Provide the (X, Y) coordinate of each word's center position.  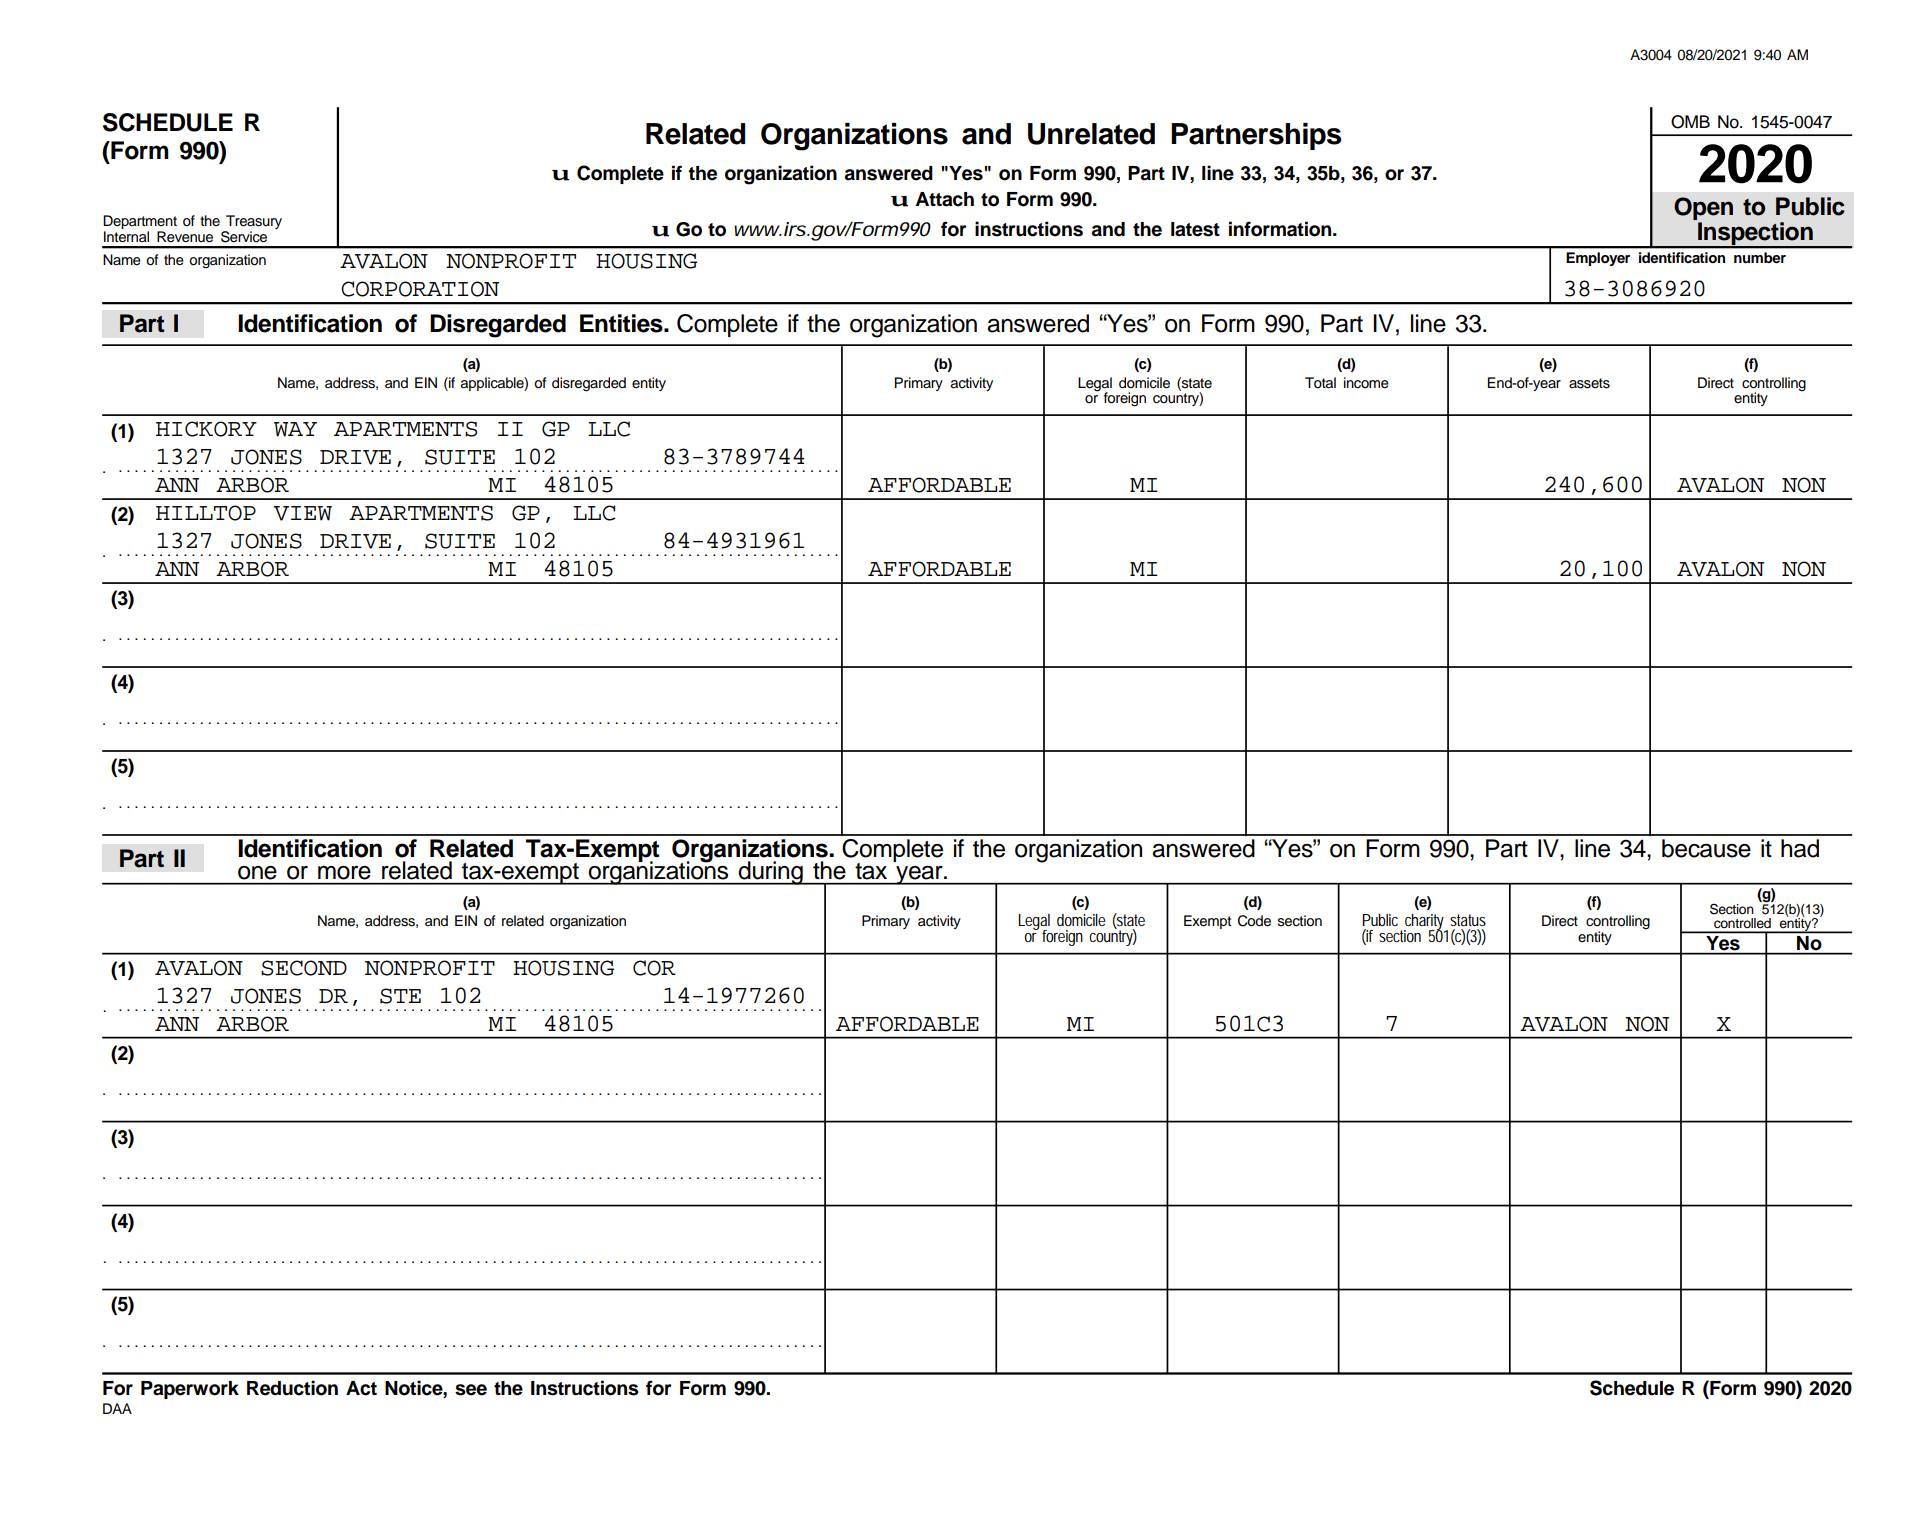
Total (1320, 383)
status (1468, 920)
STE (400, 996)
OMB (1690, 122)
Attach (944, 199)
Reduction (292, 1388)
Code (1254, 921)
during (770, 873)
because (1706, 848)
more (344, 873)
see (471, 1390)
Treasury (253, 223)
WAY (295, 429)
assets (1589, 383)
